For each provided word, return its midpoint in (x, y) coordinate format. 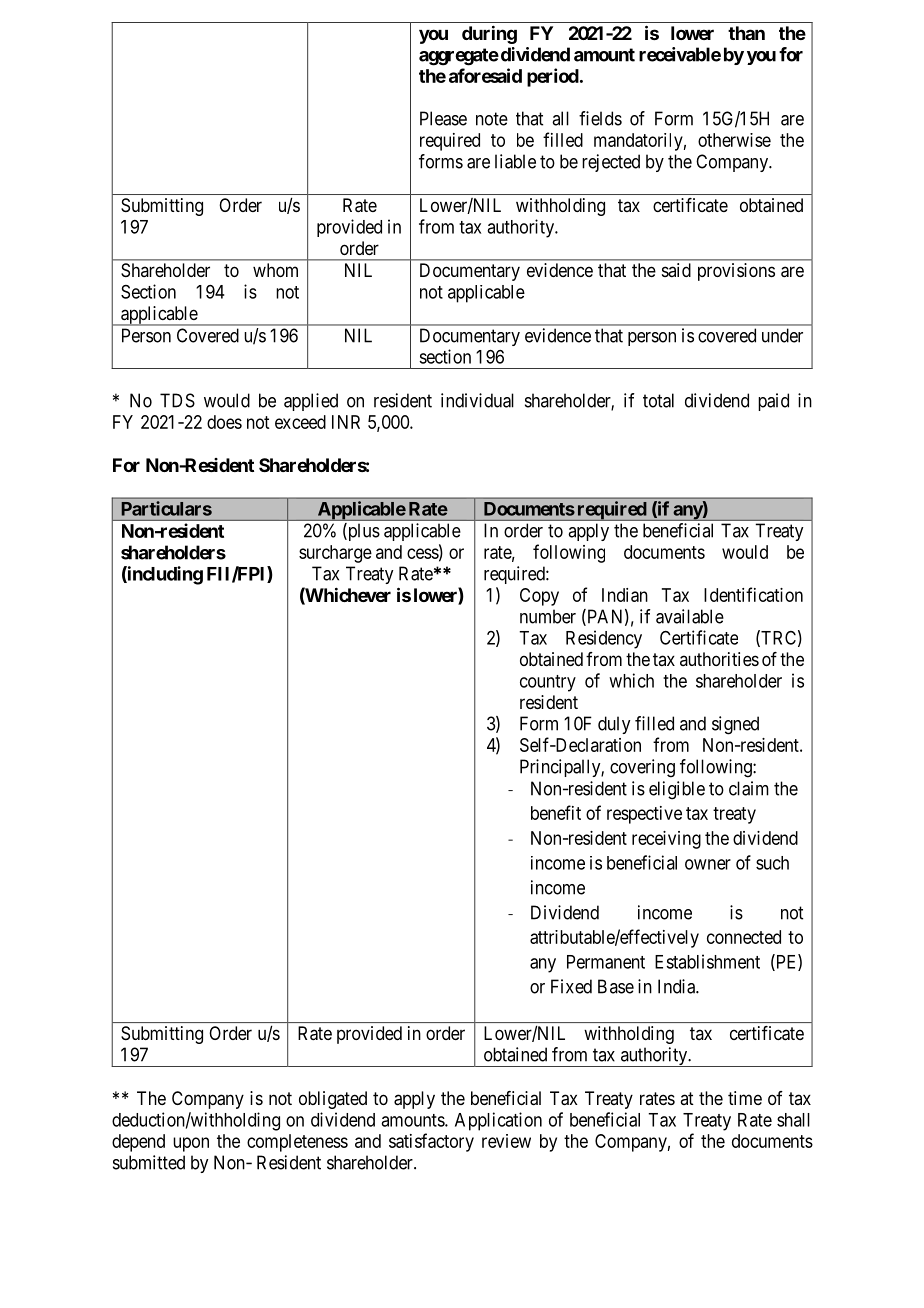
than (746, 33)
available (690, 616)
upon (191, 1144)
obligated (333, 1100)
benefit (556, 812)
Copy (539, 597)
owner (708, 864)
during (489, 34)
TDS (177, 400)
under (782, 335)
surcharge (335, 554)
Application (498, 1121)
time (745, 1098)
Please (443, 118)
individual (477, 400)
